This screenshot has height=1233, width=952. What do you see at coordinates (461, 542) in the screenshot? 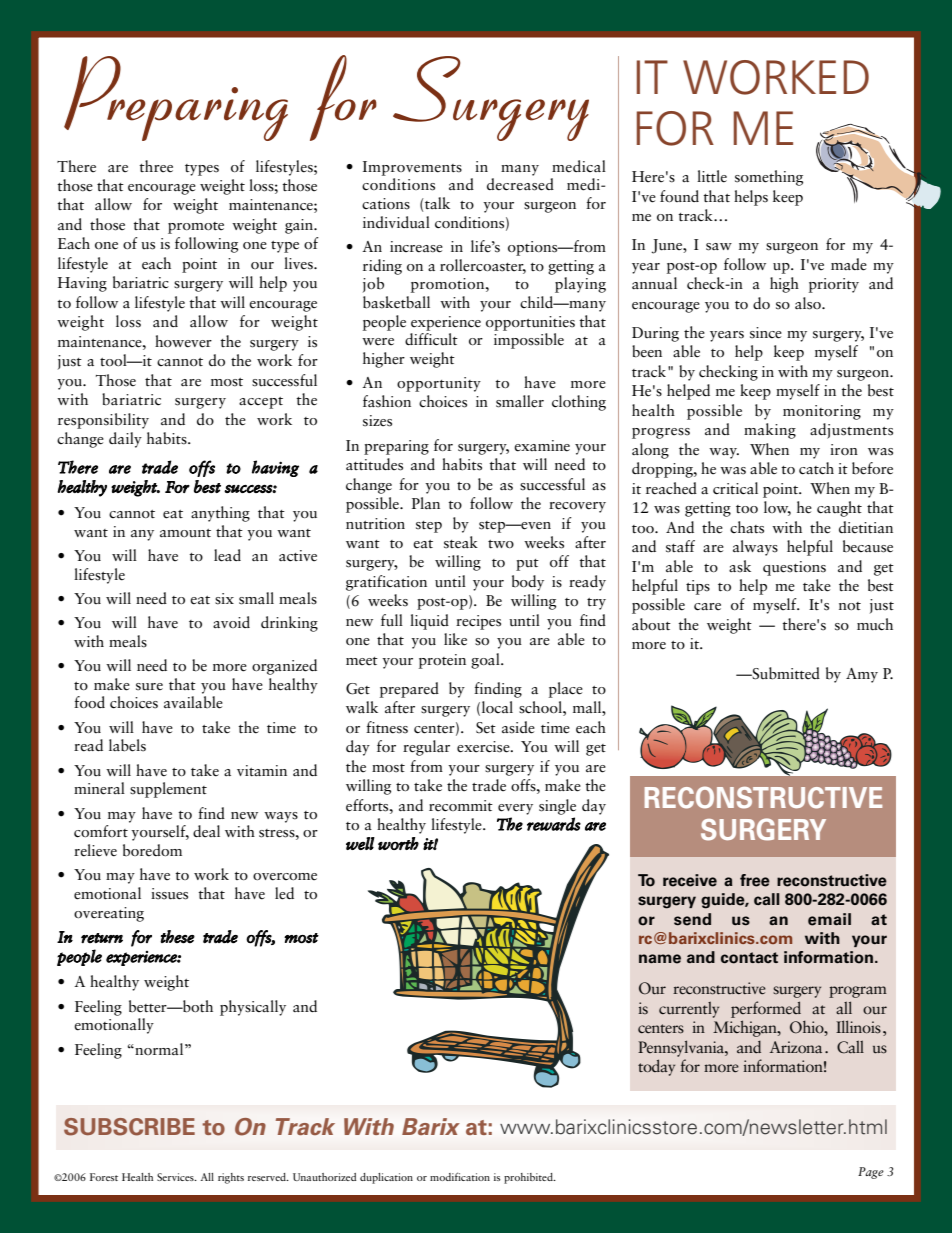
I see `steak` at bounding box center [461, 542].
